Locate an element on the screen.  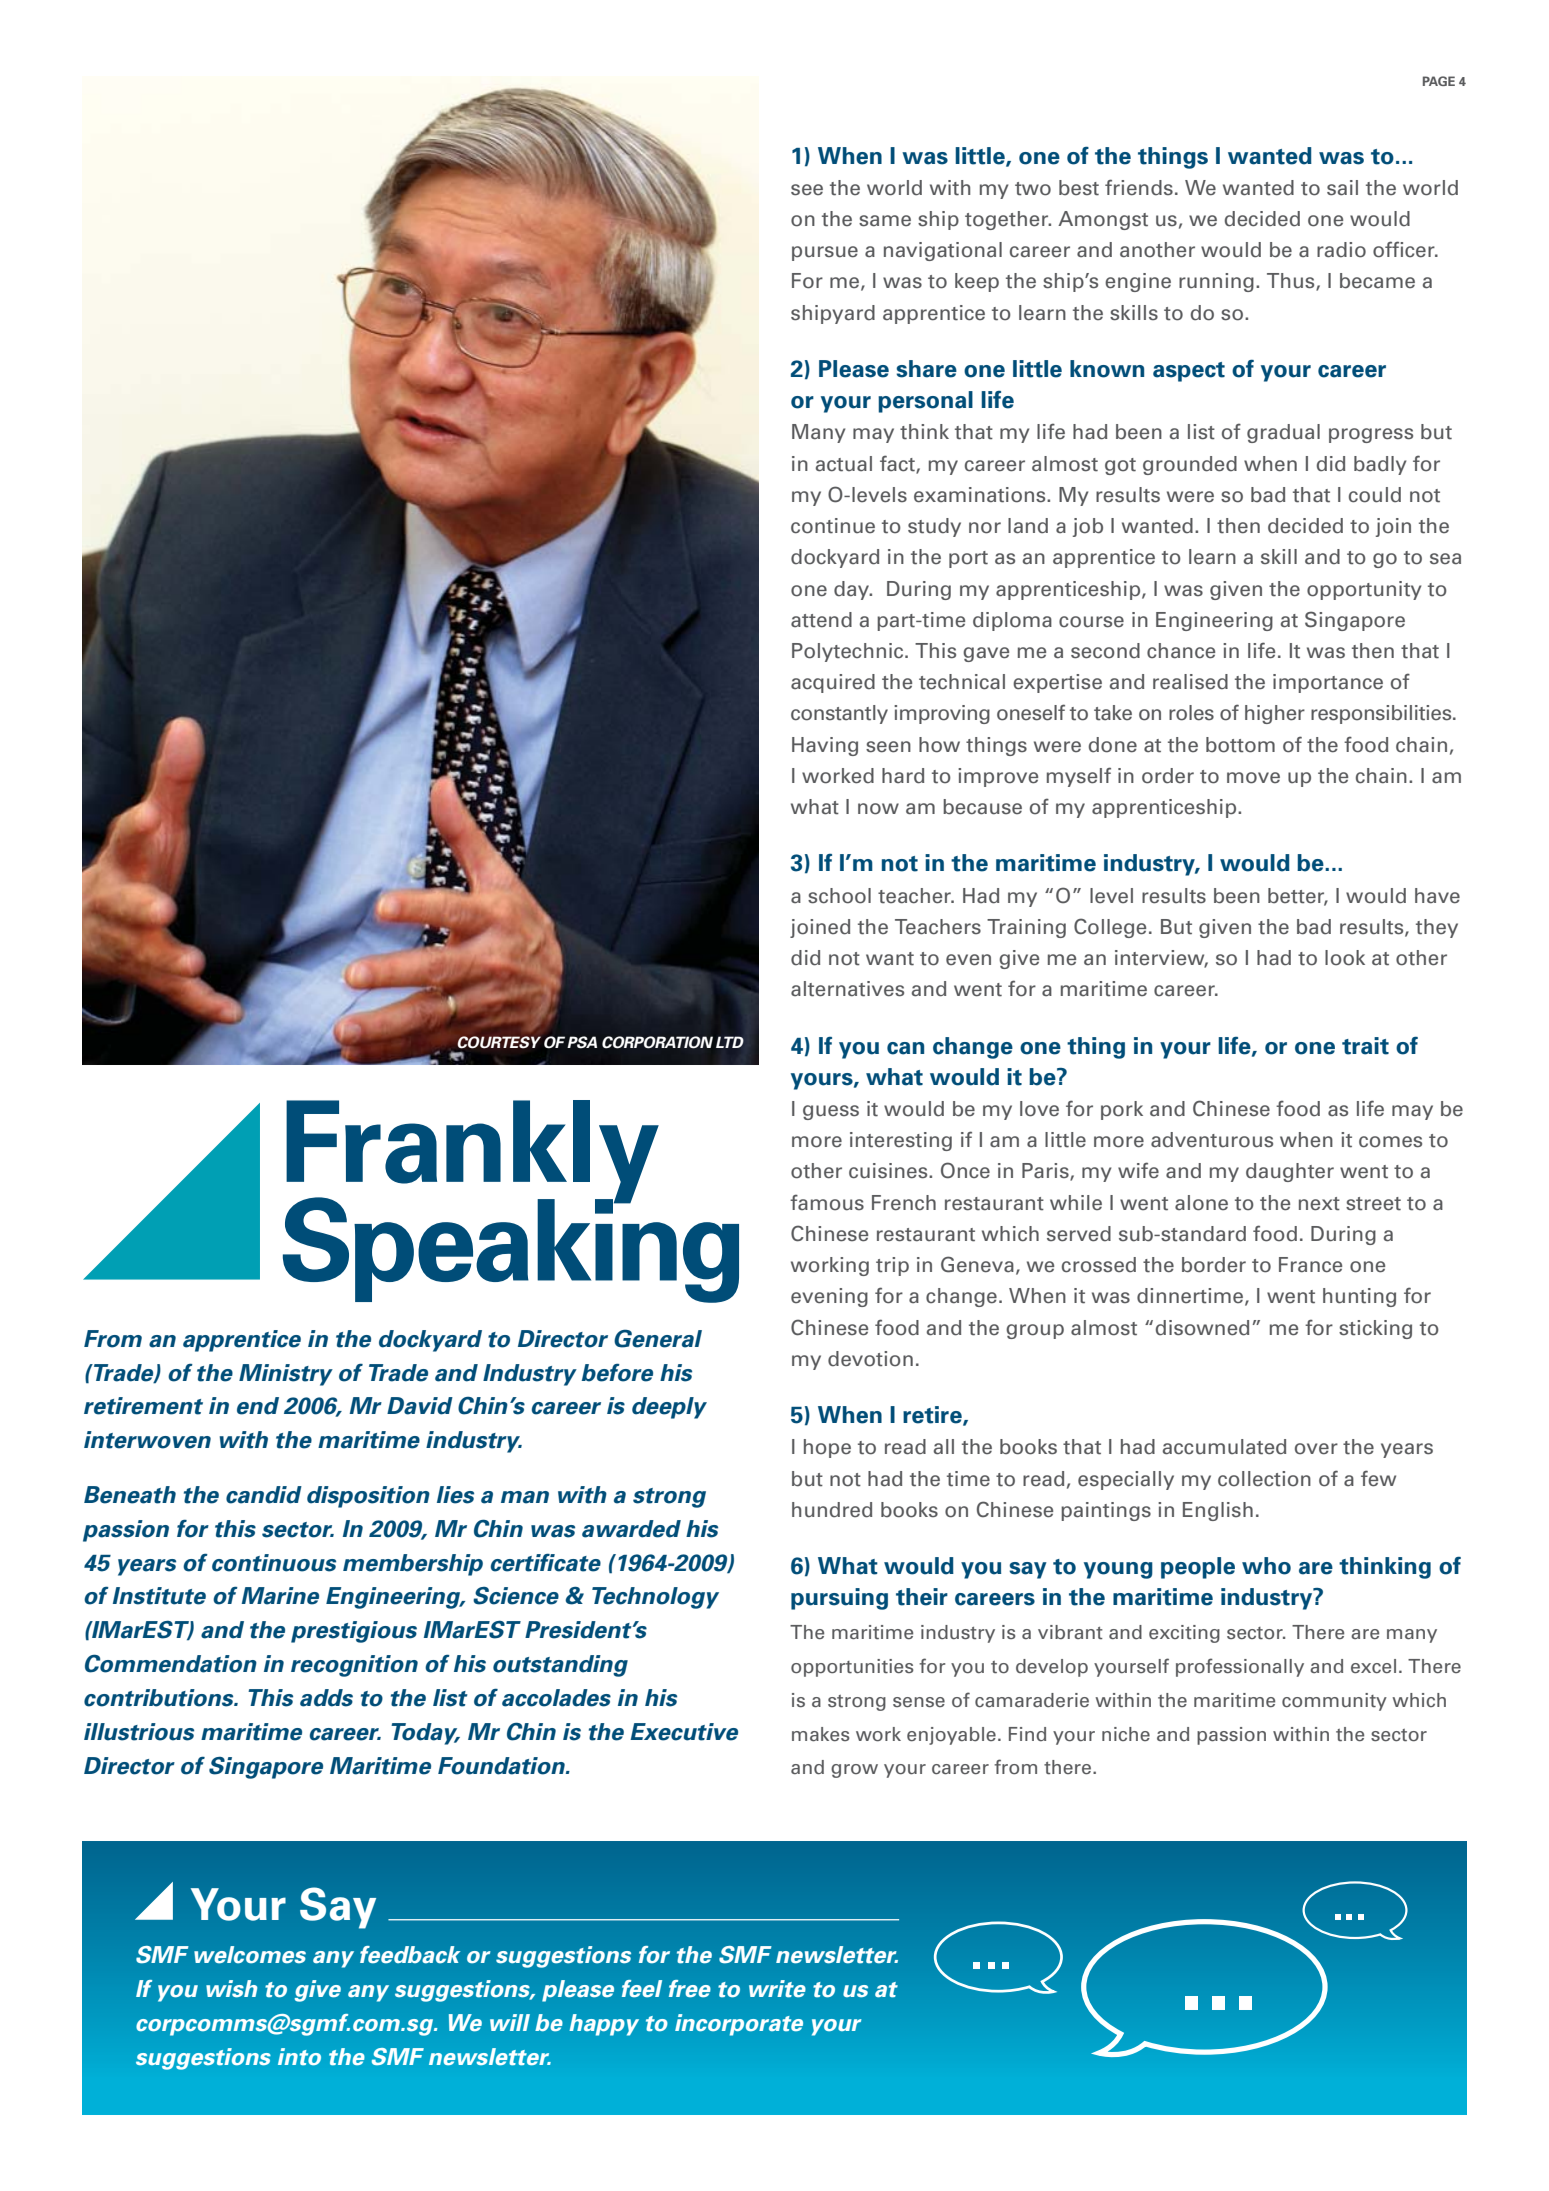
LTD is located at coordinates (730, 1042).
